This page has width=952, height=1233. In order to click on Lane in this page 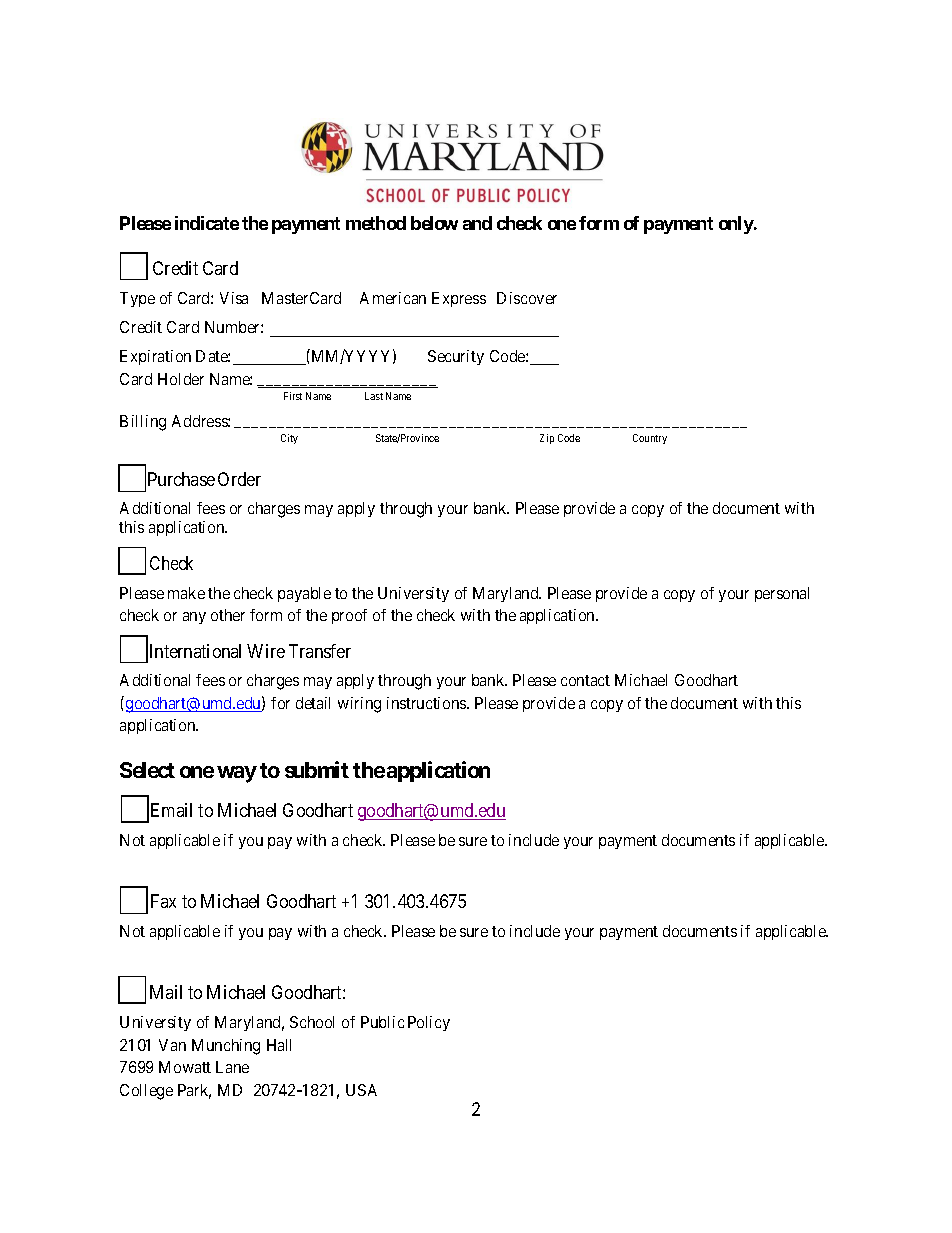, I will do `click(232, 1067)`.
